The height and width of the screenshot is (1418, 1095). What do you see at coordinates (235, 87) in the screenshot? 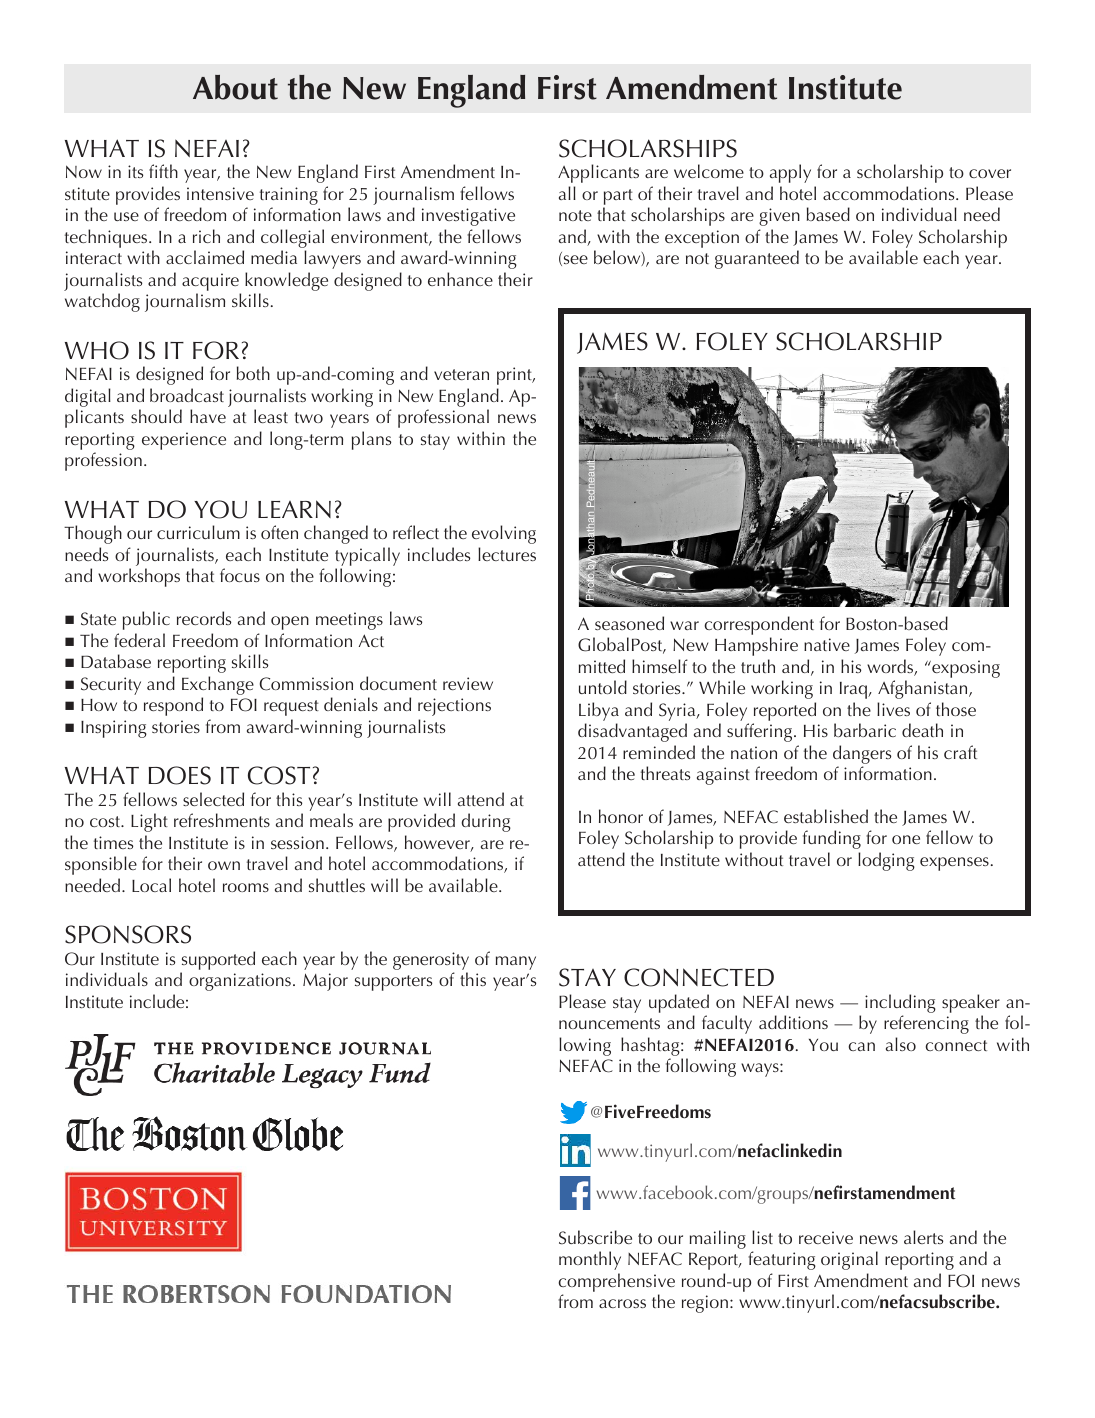
I see `About` at bounding box center [235, 87].
